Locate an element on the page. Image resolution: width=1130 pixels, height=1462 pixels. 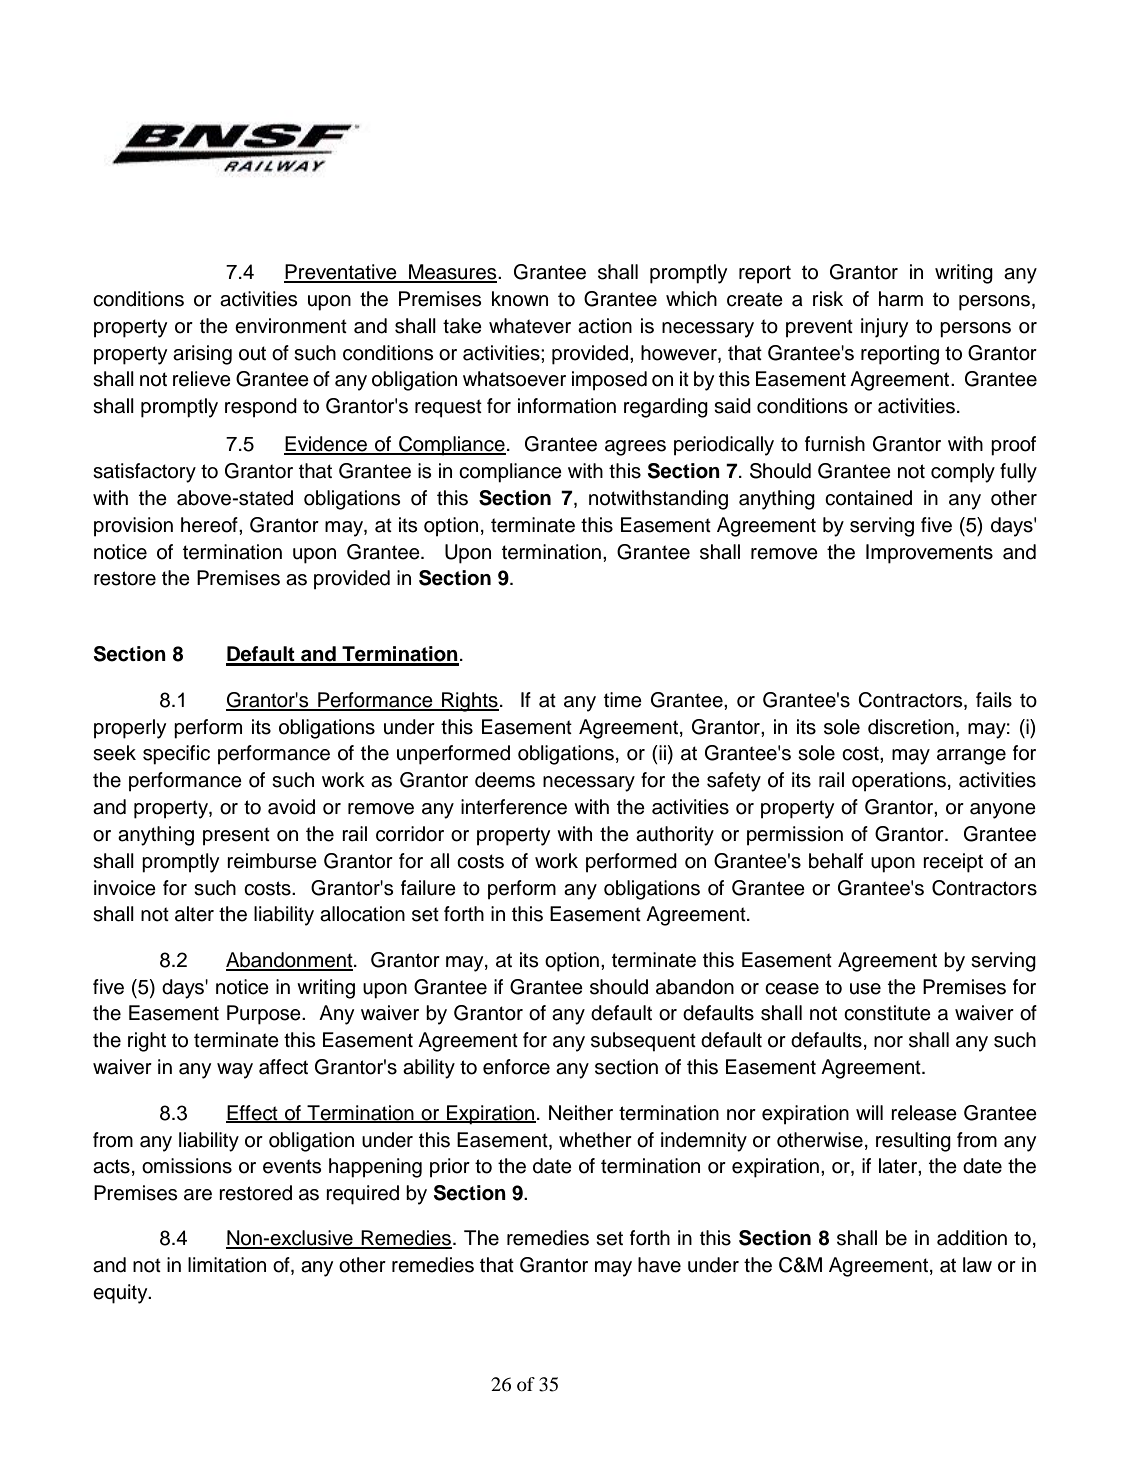
agrees is located at coordinates (635, 448).
